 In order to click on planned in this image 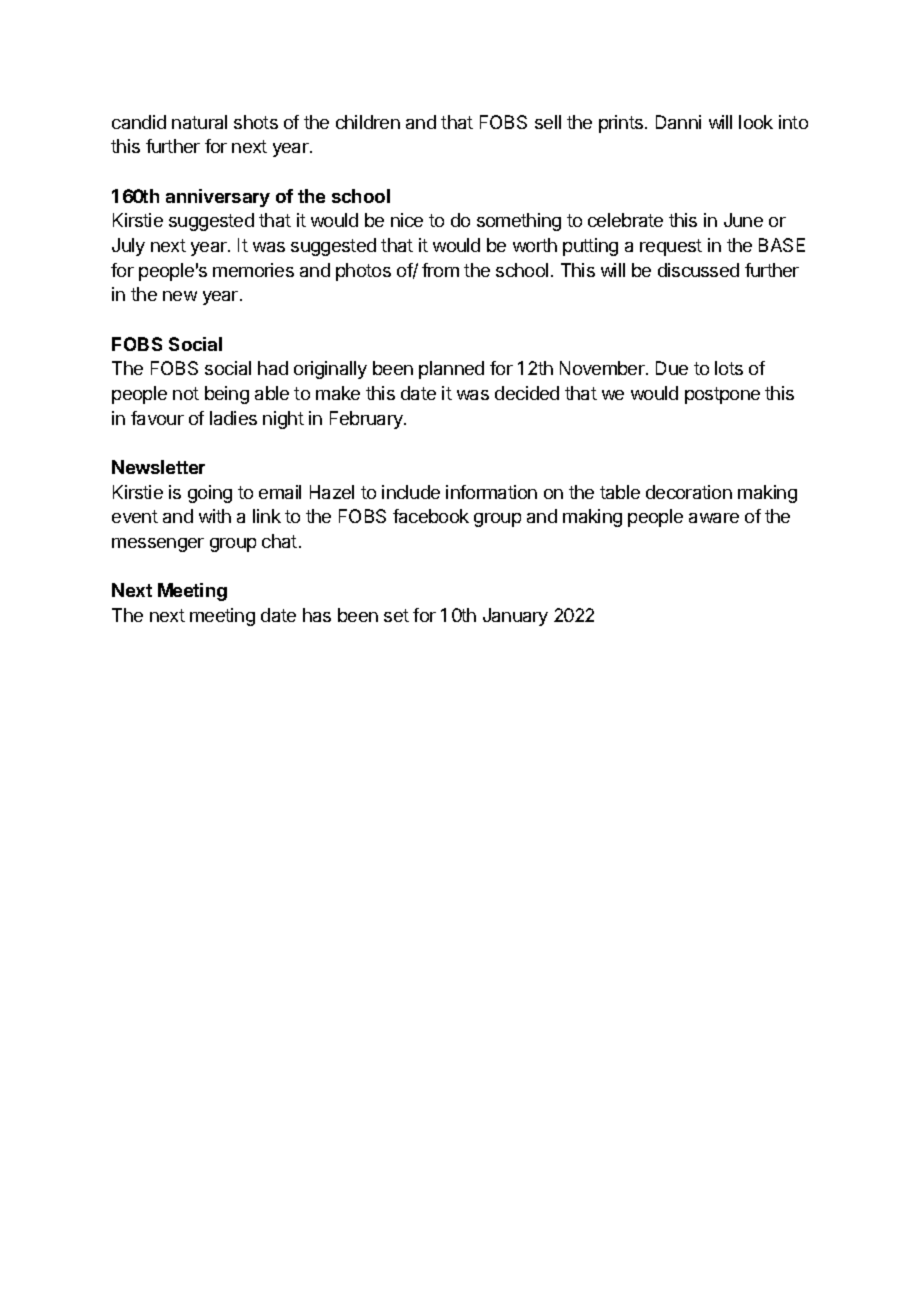, I will do `click(451, 370)`.
